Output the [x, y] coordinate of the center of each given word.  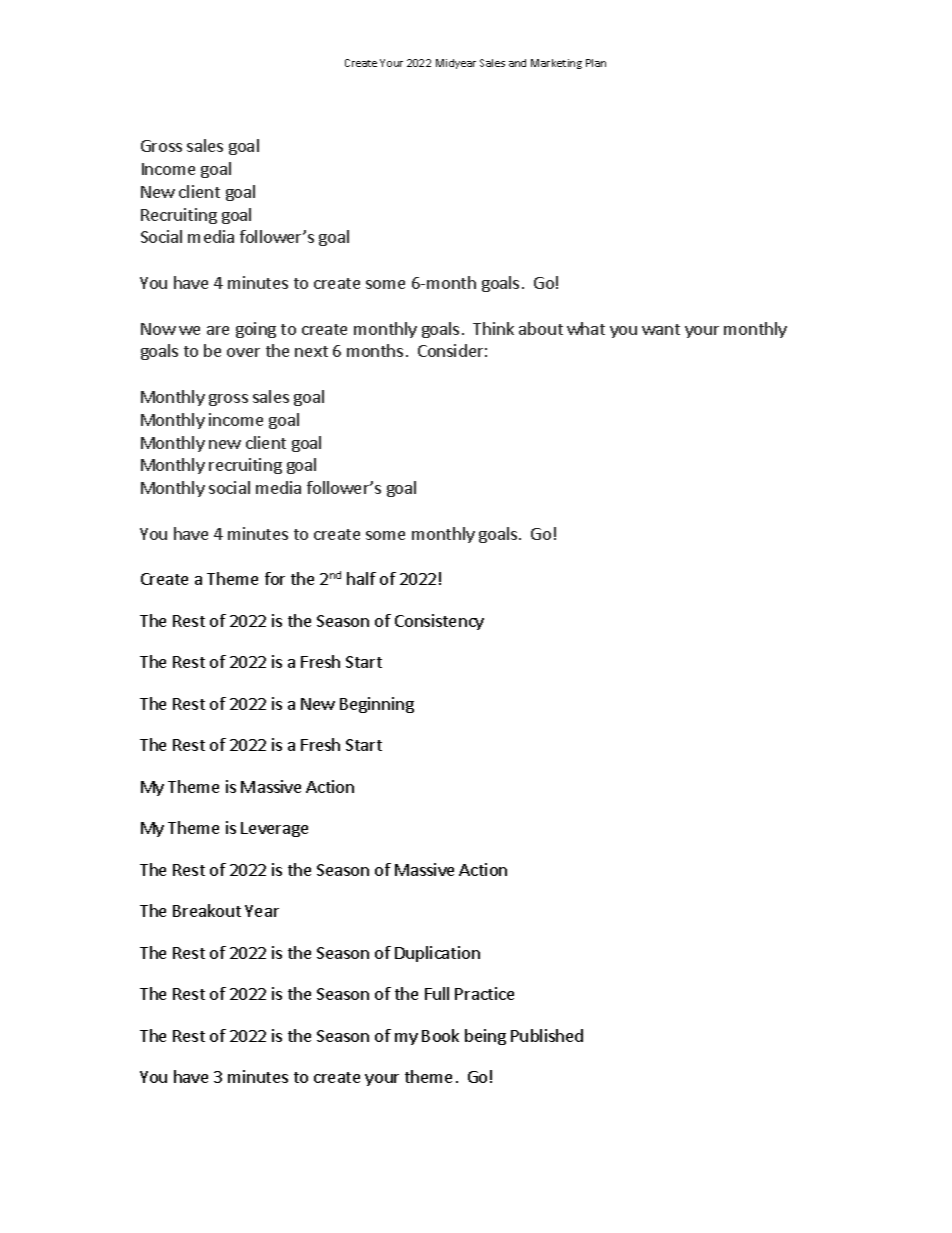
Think [493, 328]
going [256, 330]
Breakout [207, 910]
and [517, 63]
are [218, 330]
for [275, 578]
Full [437, 993]
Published [547, 1035]
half [361, 578]
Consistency [439, 622]
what [586, 328]
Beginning [377, 705]
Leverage [274, 829]
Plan [596, 63]
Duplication [437, 954]
